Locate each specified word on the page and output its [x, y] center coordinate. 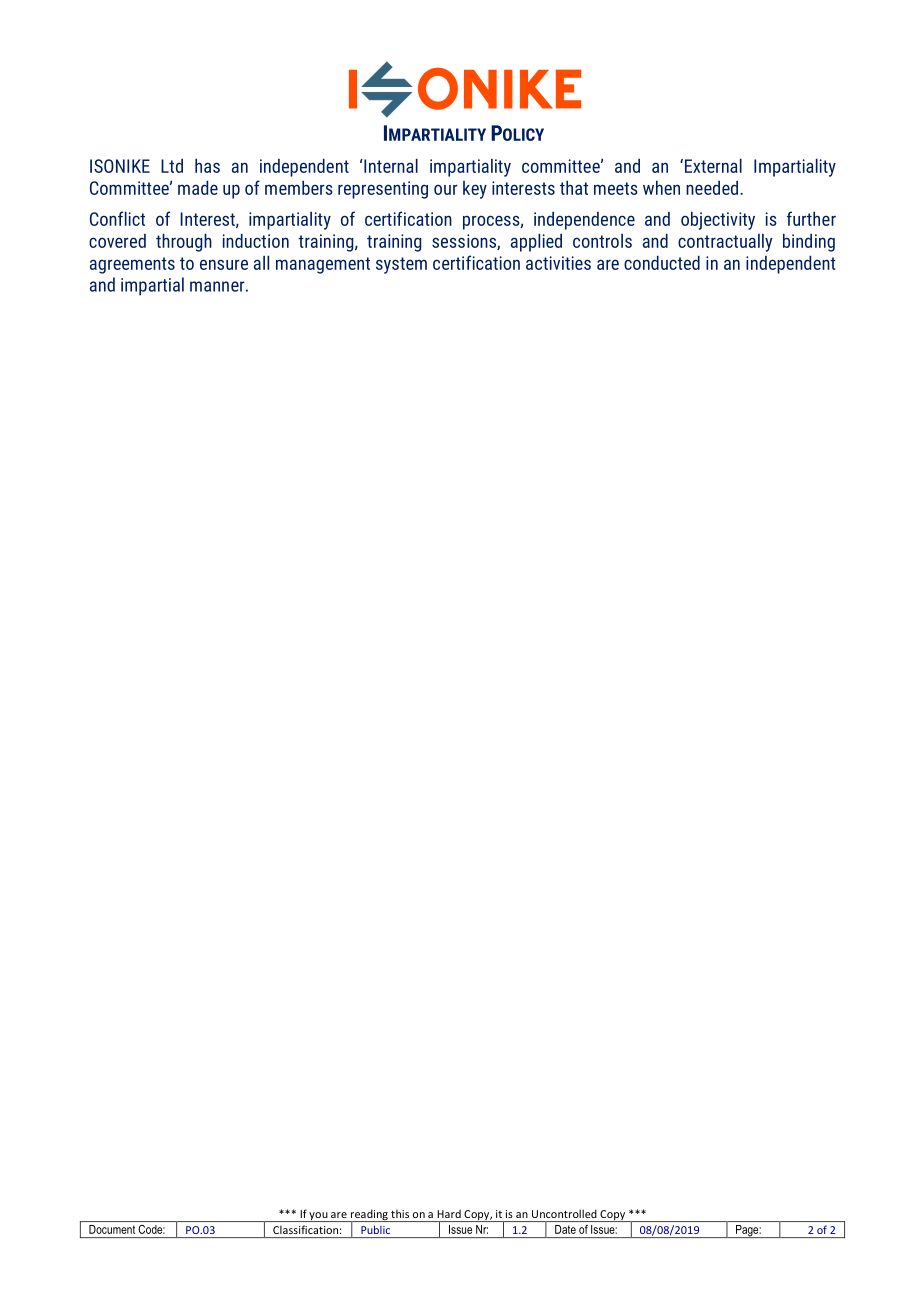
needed [712, 187]
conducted [662, 262]
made [198, 187]
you [319, 1217]
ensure [224, 264]
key [475, 190]
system [401, 265]
